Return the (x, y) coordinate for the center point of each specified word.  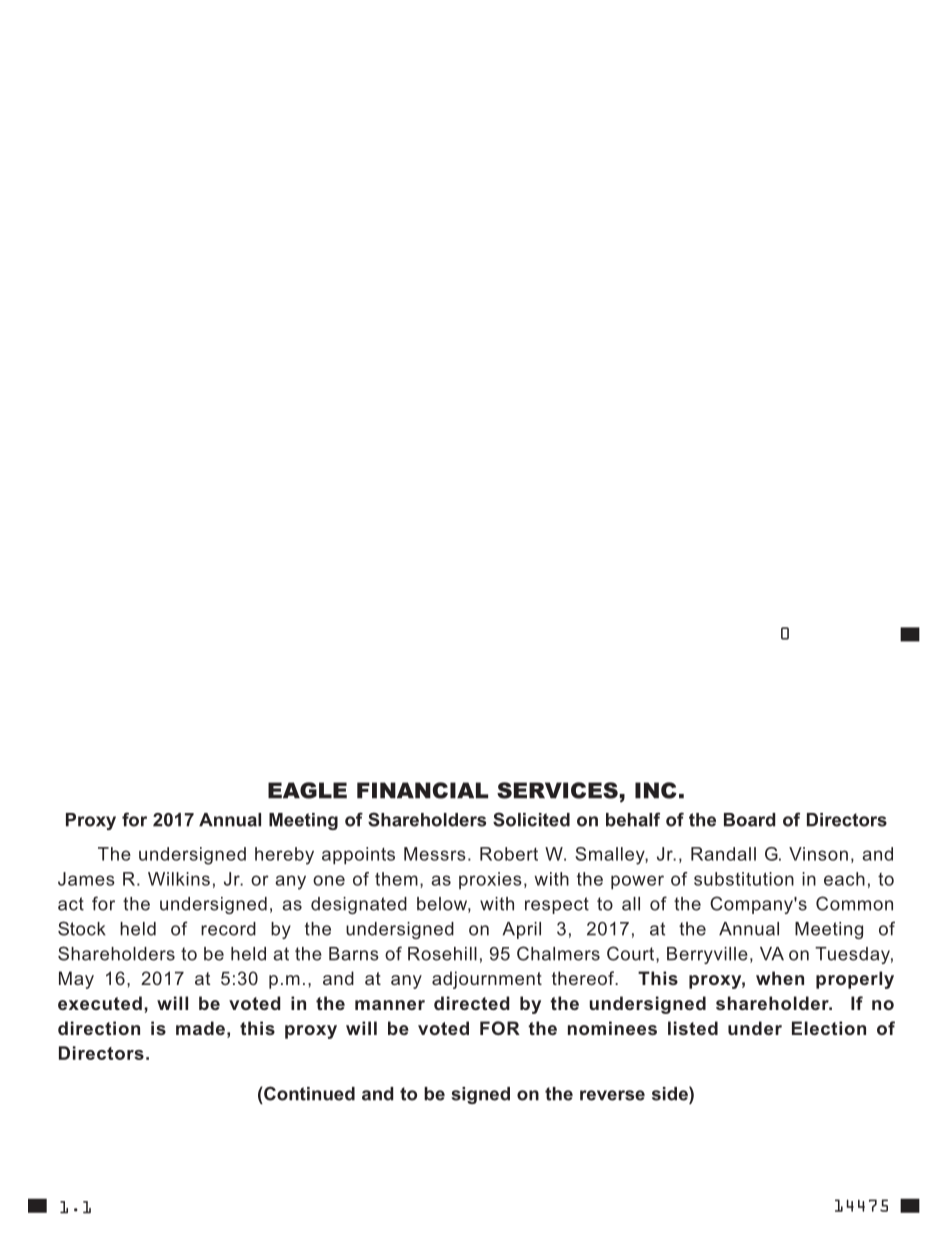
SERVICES (557, 790)
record (228, 929)
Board (749, 820)
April (521, 930)
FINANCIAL (422, 790)
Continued (308, 1093)
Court (632, 954)
